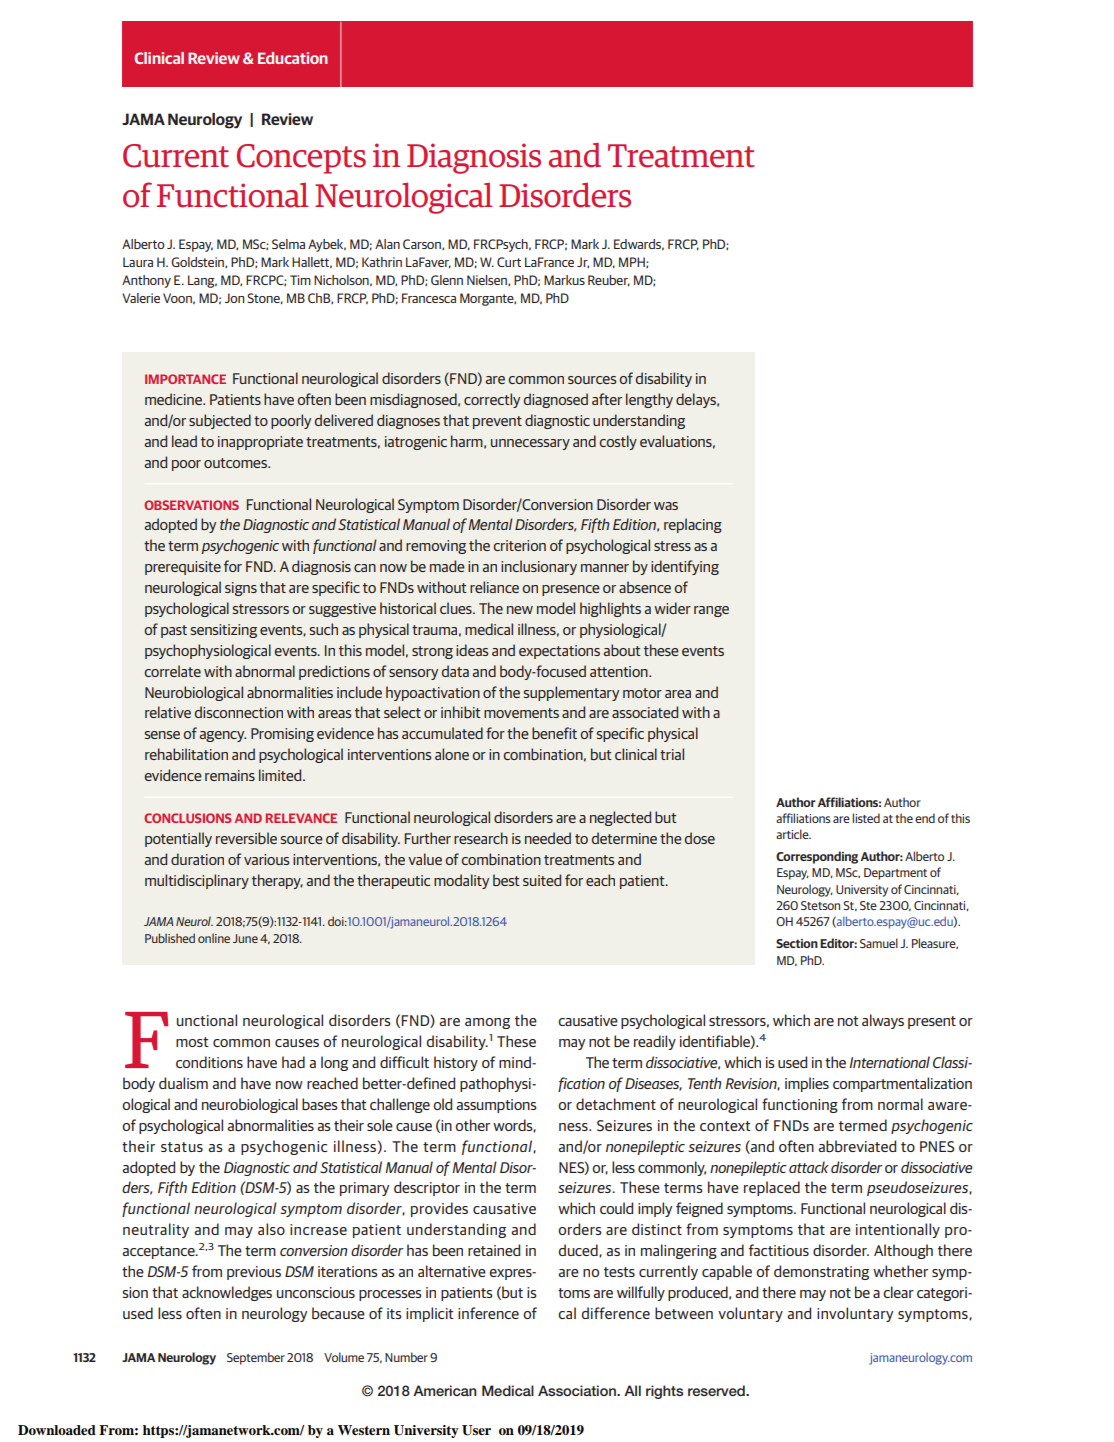  Describe the element at coordinates (423, 244) in the screenshot. I see `Carson` at that location.
